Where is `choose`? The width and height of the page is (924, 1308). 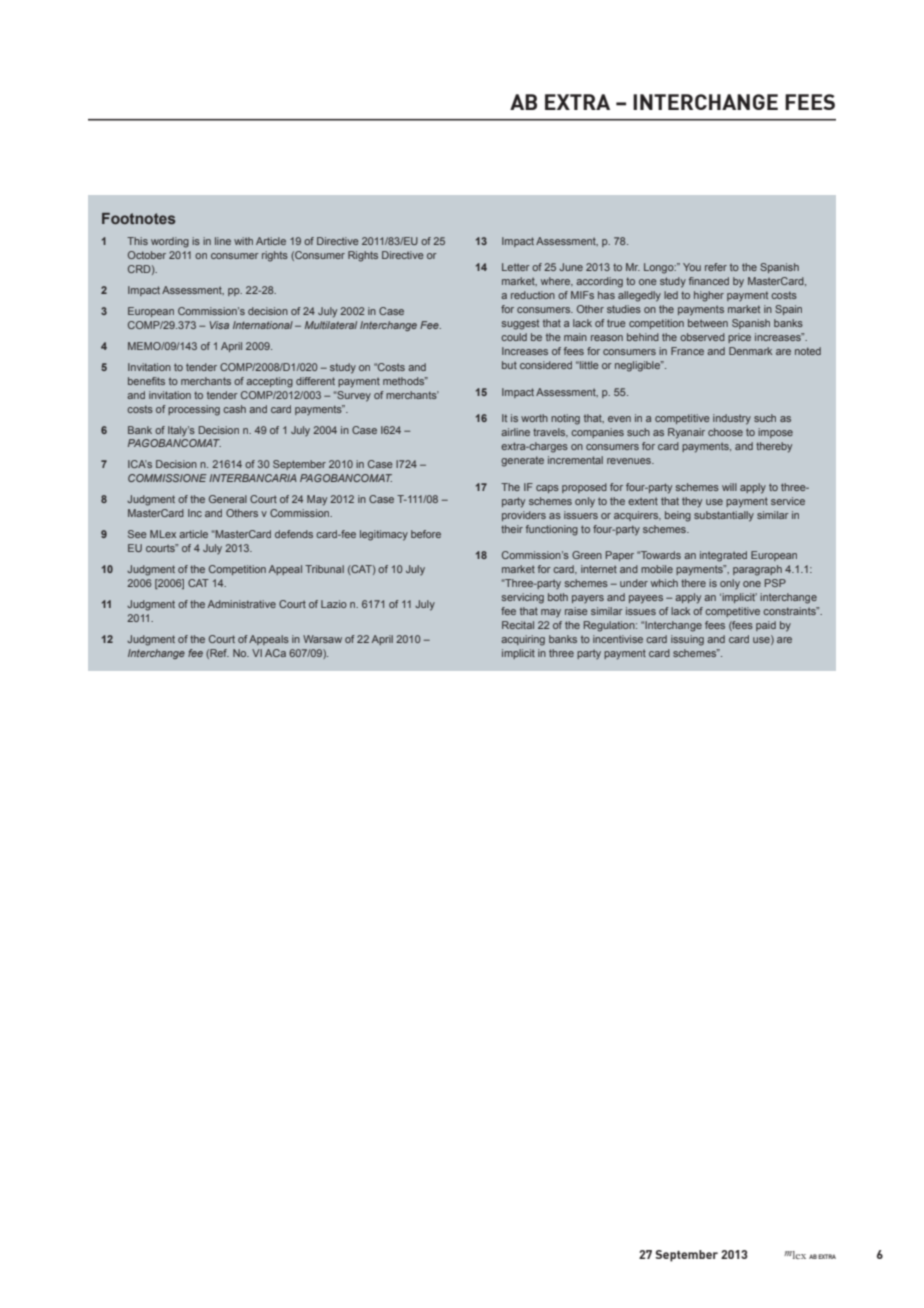
choose is located at coordinates (725, 432).
